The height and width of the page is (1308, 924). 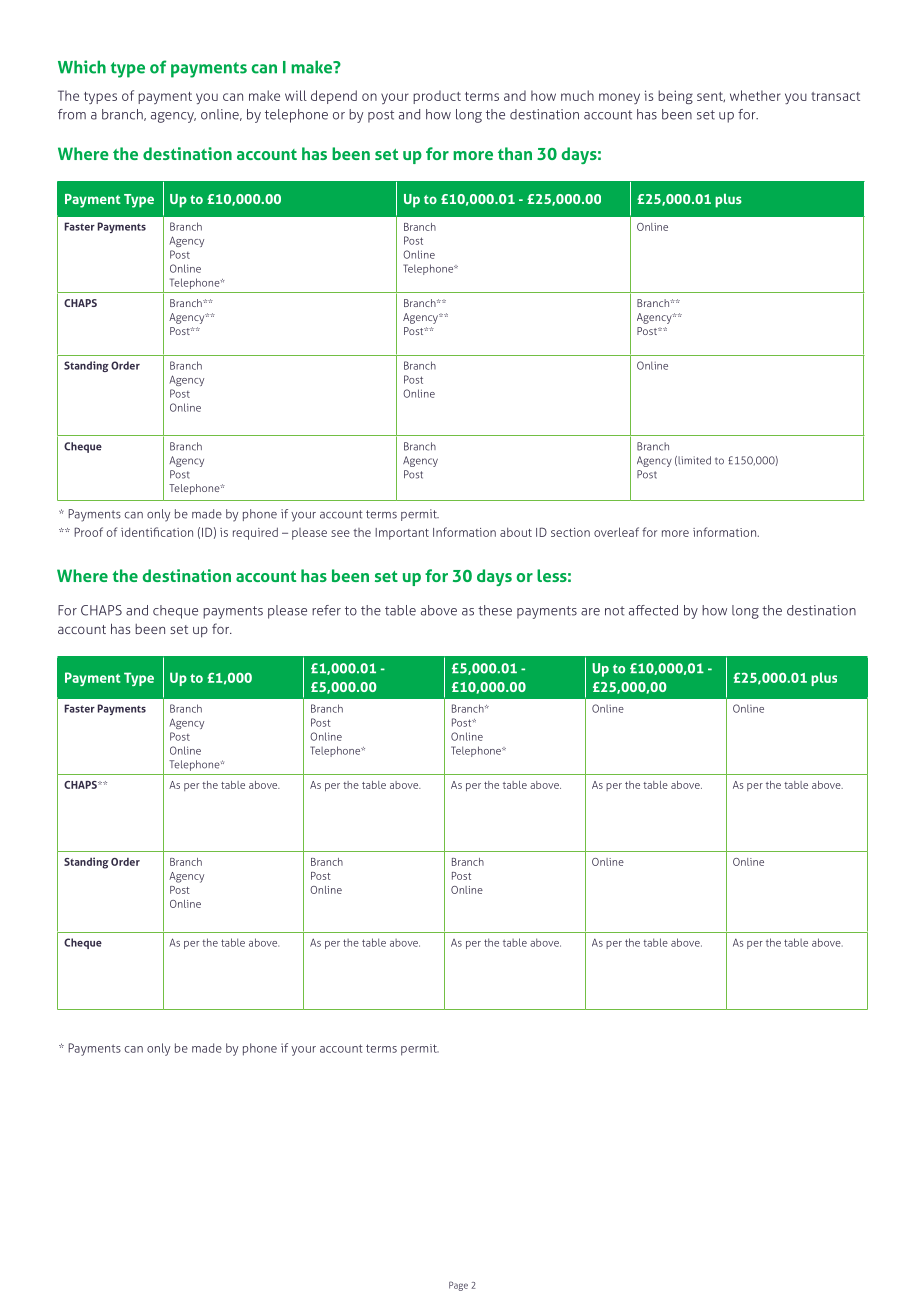 What do you see at coordinates (458, 1286) in the page?
I see `Page` at bounding box center [458, 1286].
